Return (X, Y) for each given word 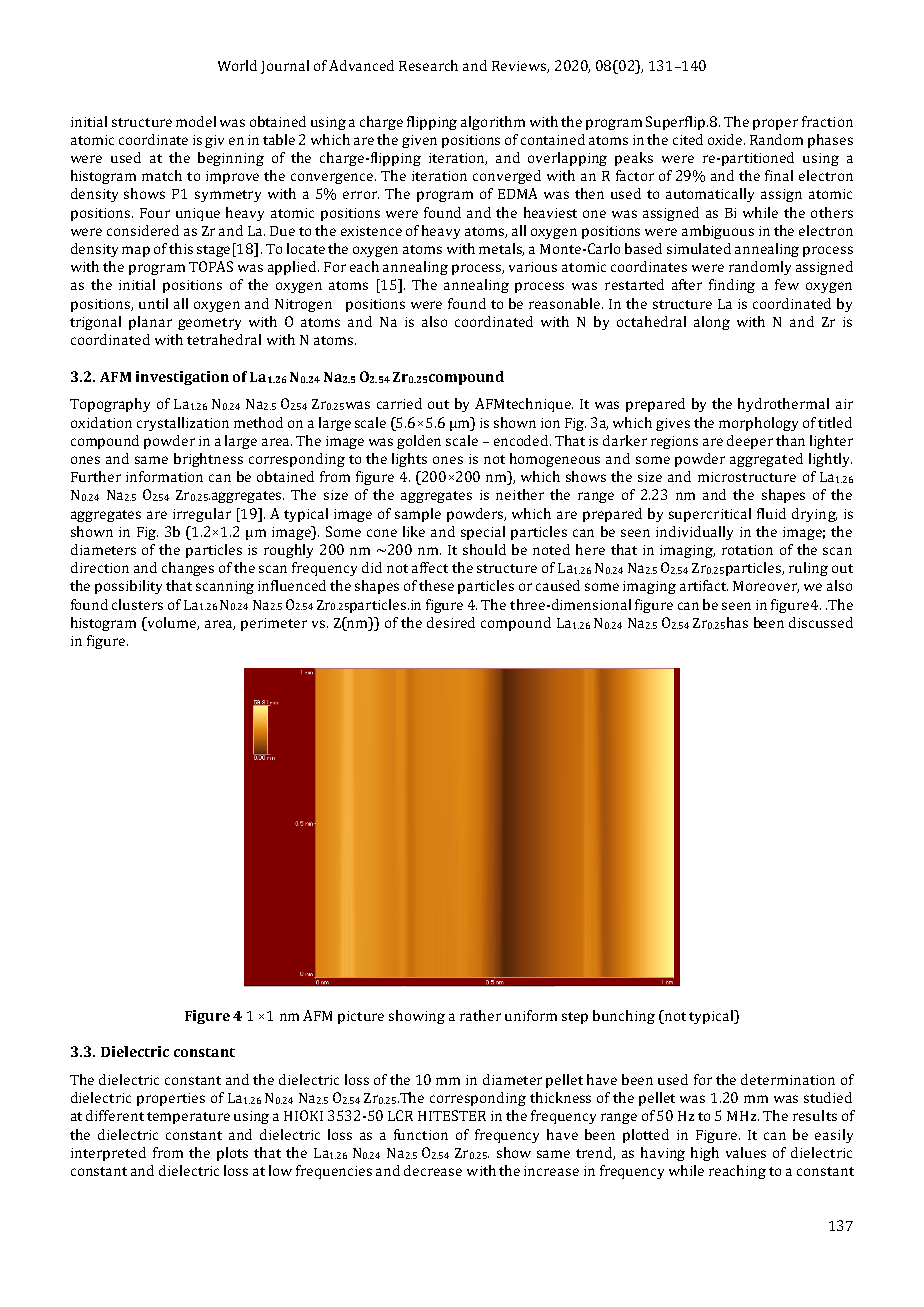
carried (399, 403)
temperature (188, 1118)
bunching (624, 1017)
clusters (137, 604)
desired (451, 622)
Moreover (766, 587)
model (196, 121)
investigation (182, 378)
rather (480, 1015)
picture (361, 1017)
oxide (726, 139)
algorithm (493, 123)
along (712, 323)
